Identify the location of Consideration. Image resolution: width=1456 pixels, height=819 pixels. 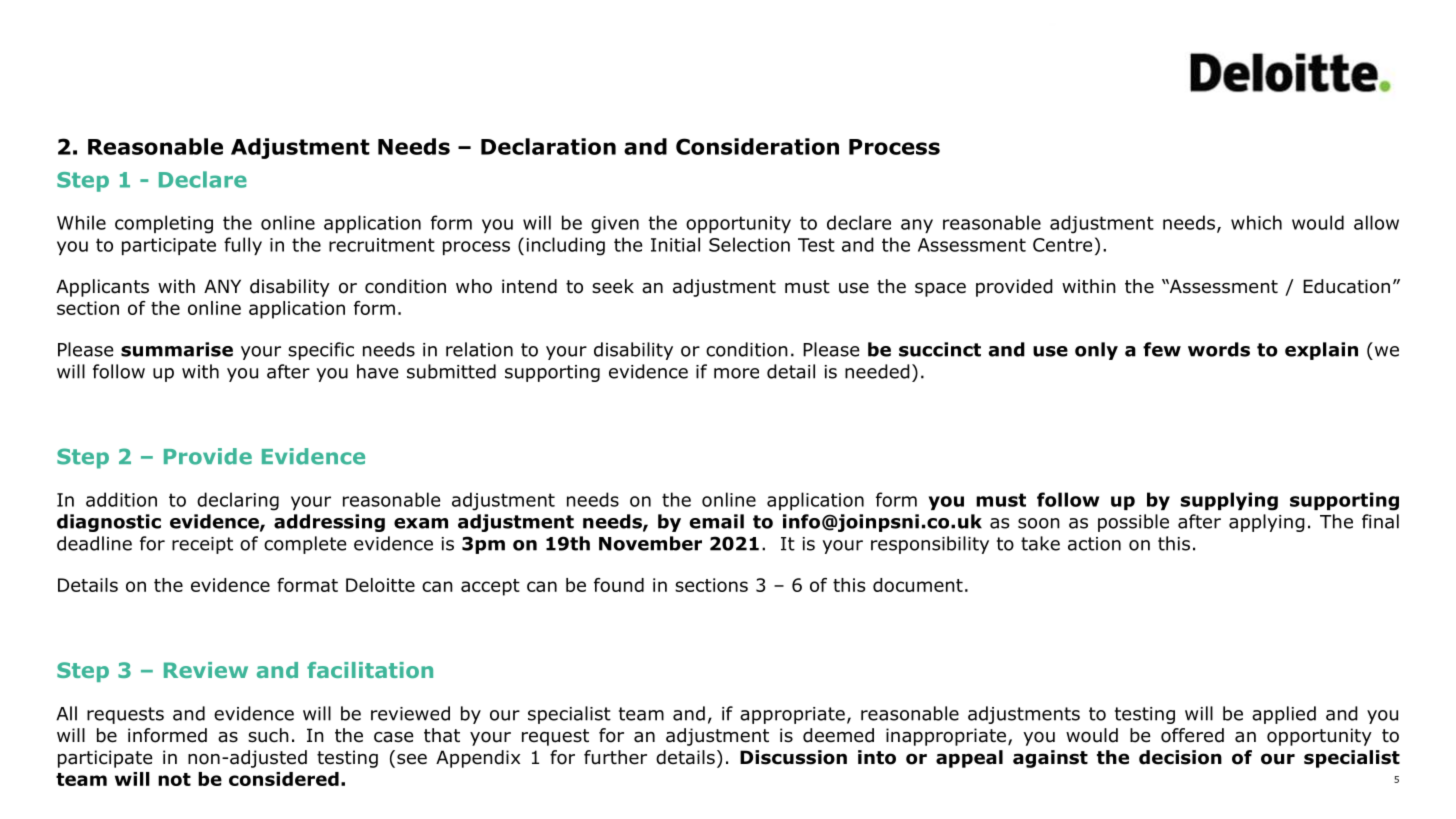
(757, 146).
